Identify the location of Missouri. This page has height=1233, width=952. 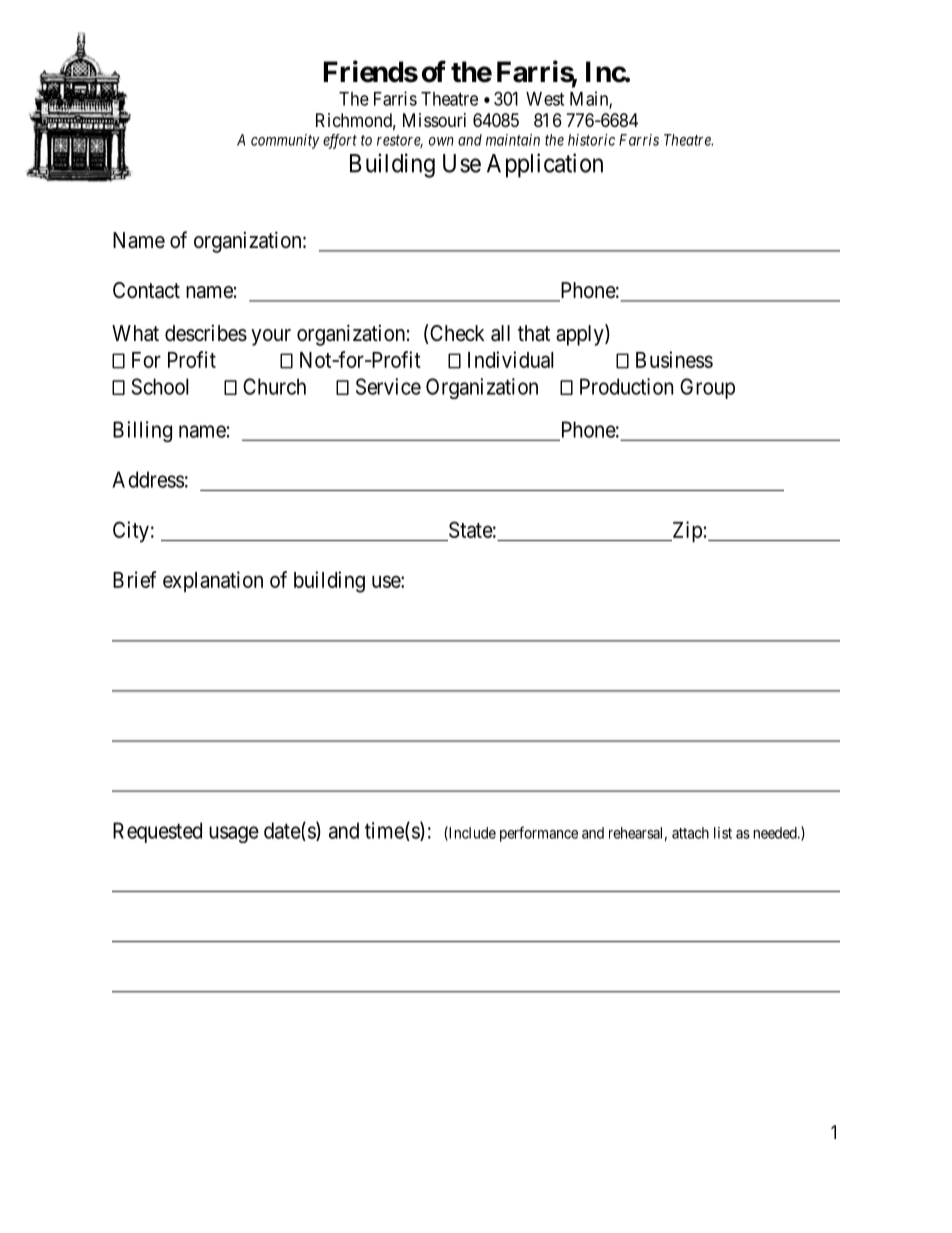
(434, 120).
